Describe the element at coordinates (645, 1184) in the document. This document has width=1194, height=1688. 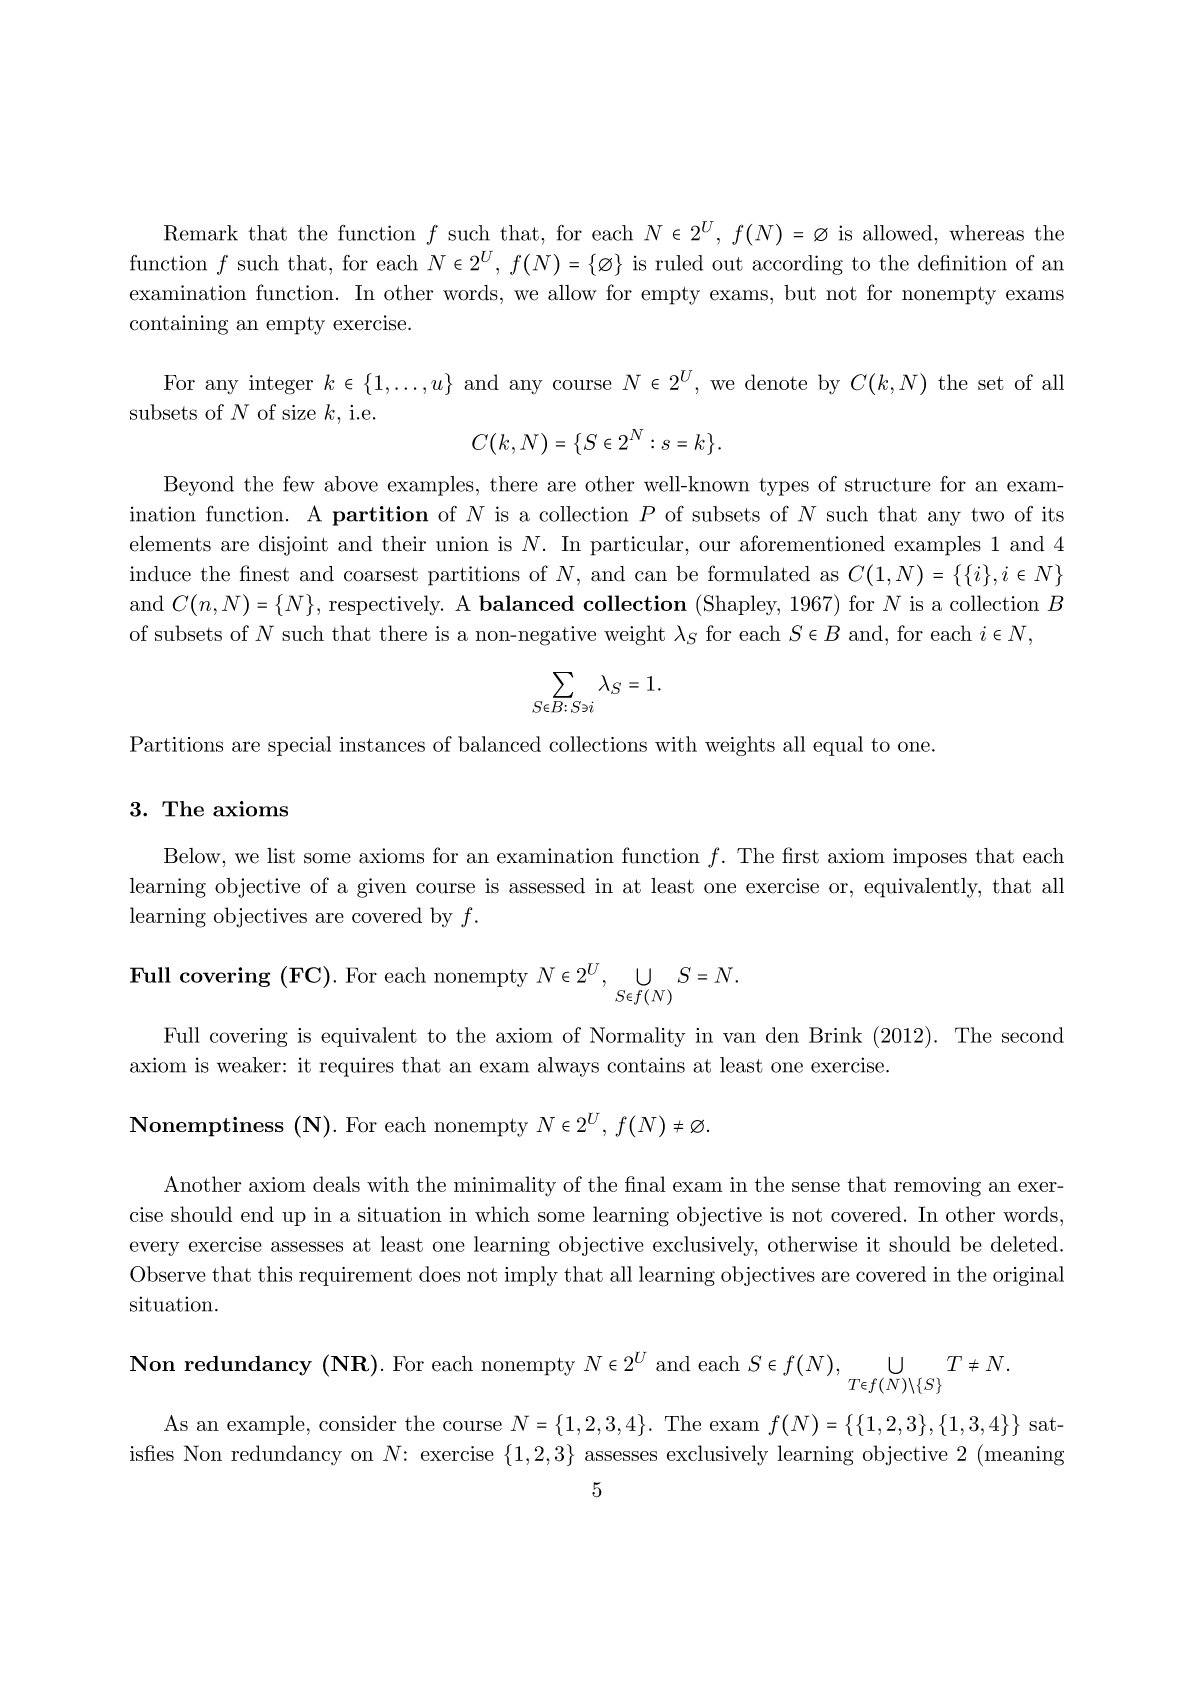
I see `final` at that location.
